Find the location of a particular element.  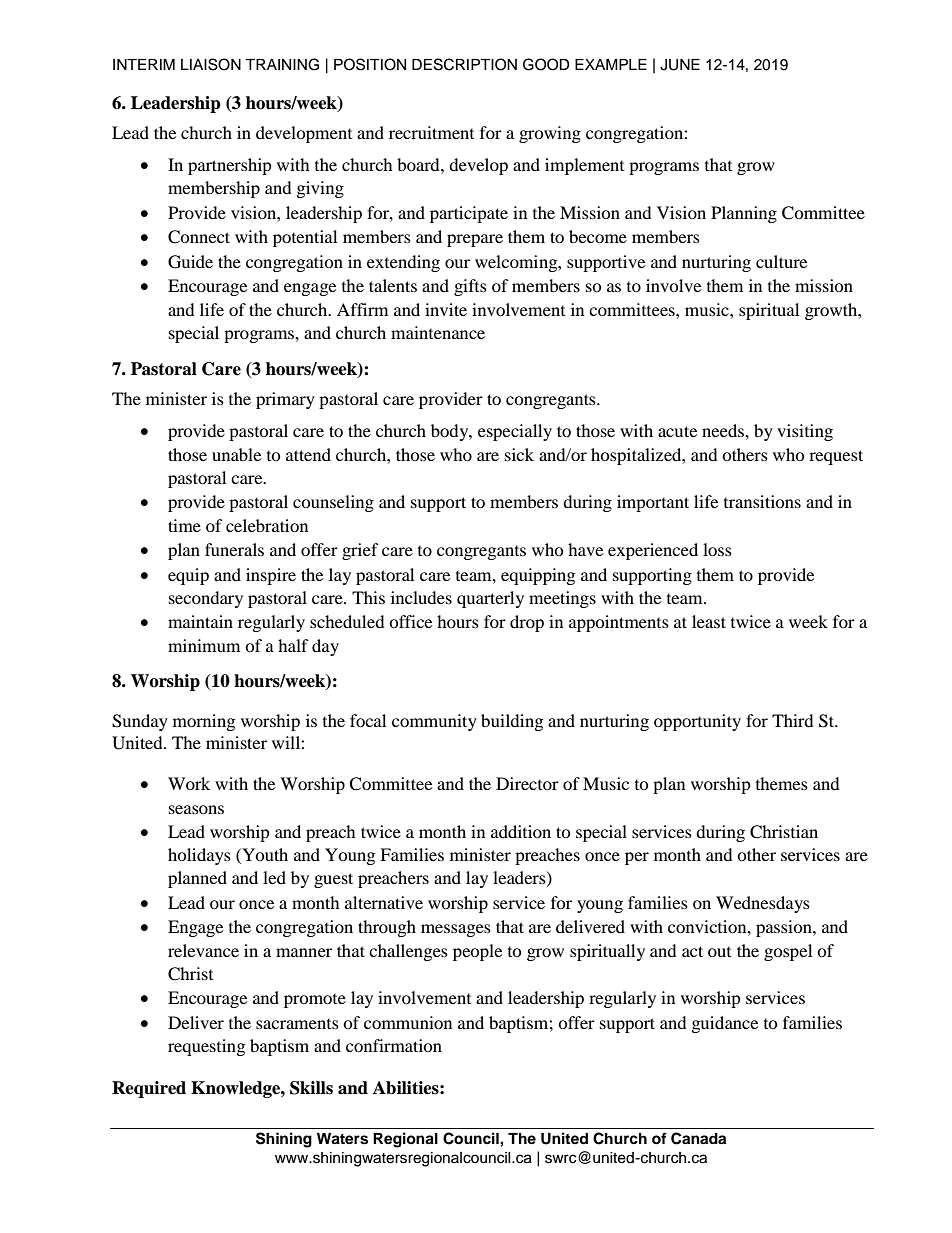

LIAISON is located at coordinates (211, 64).
